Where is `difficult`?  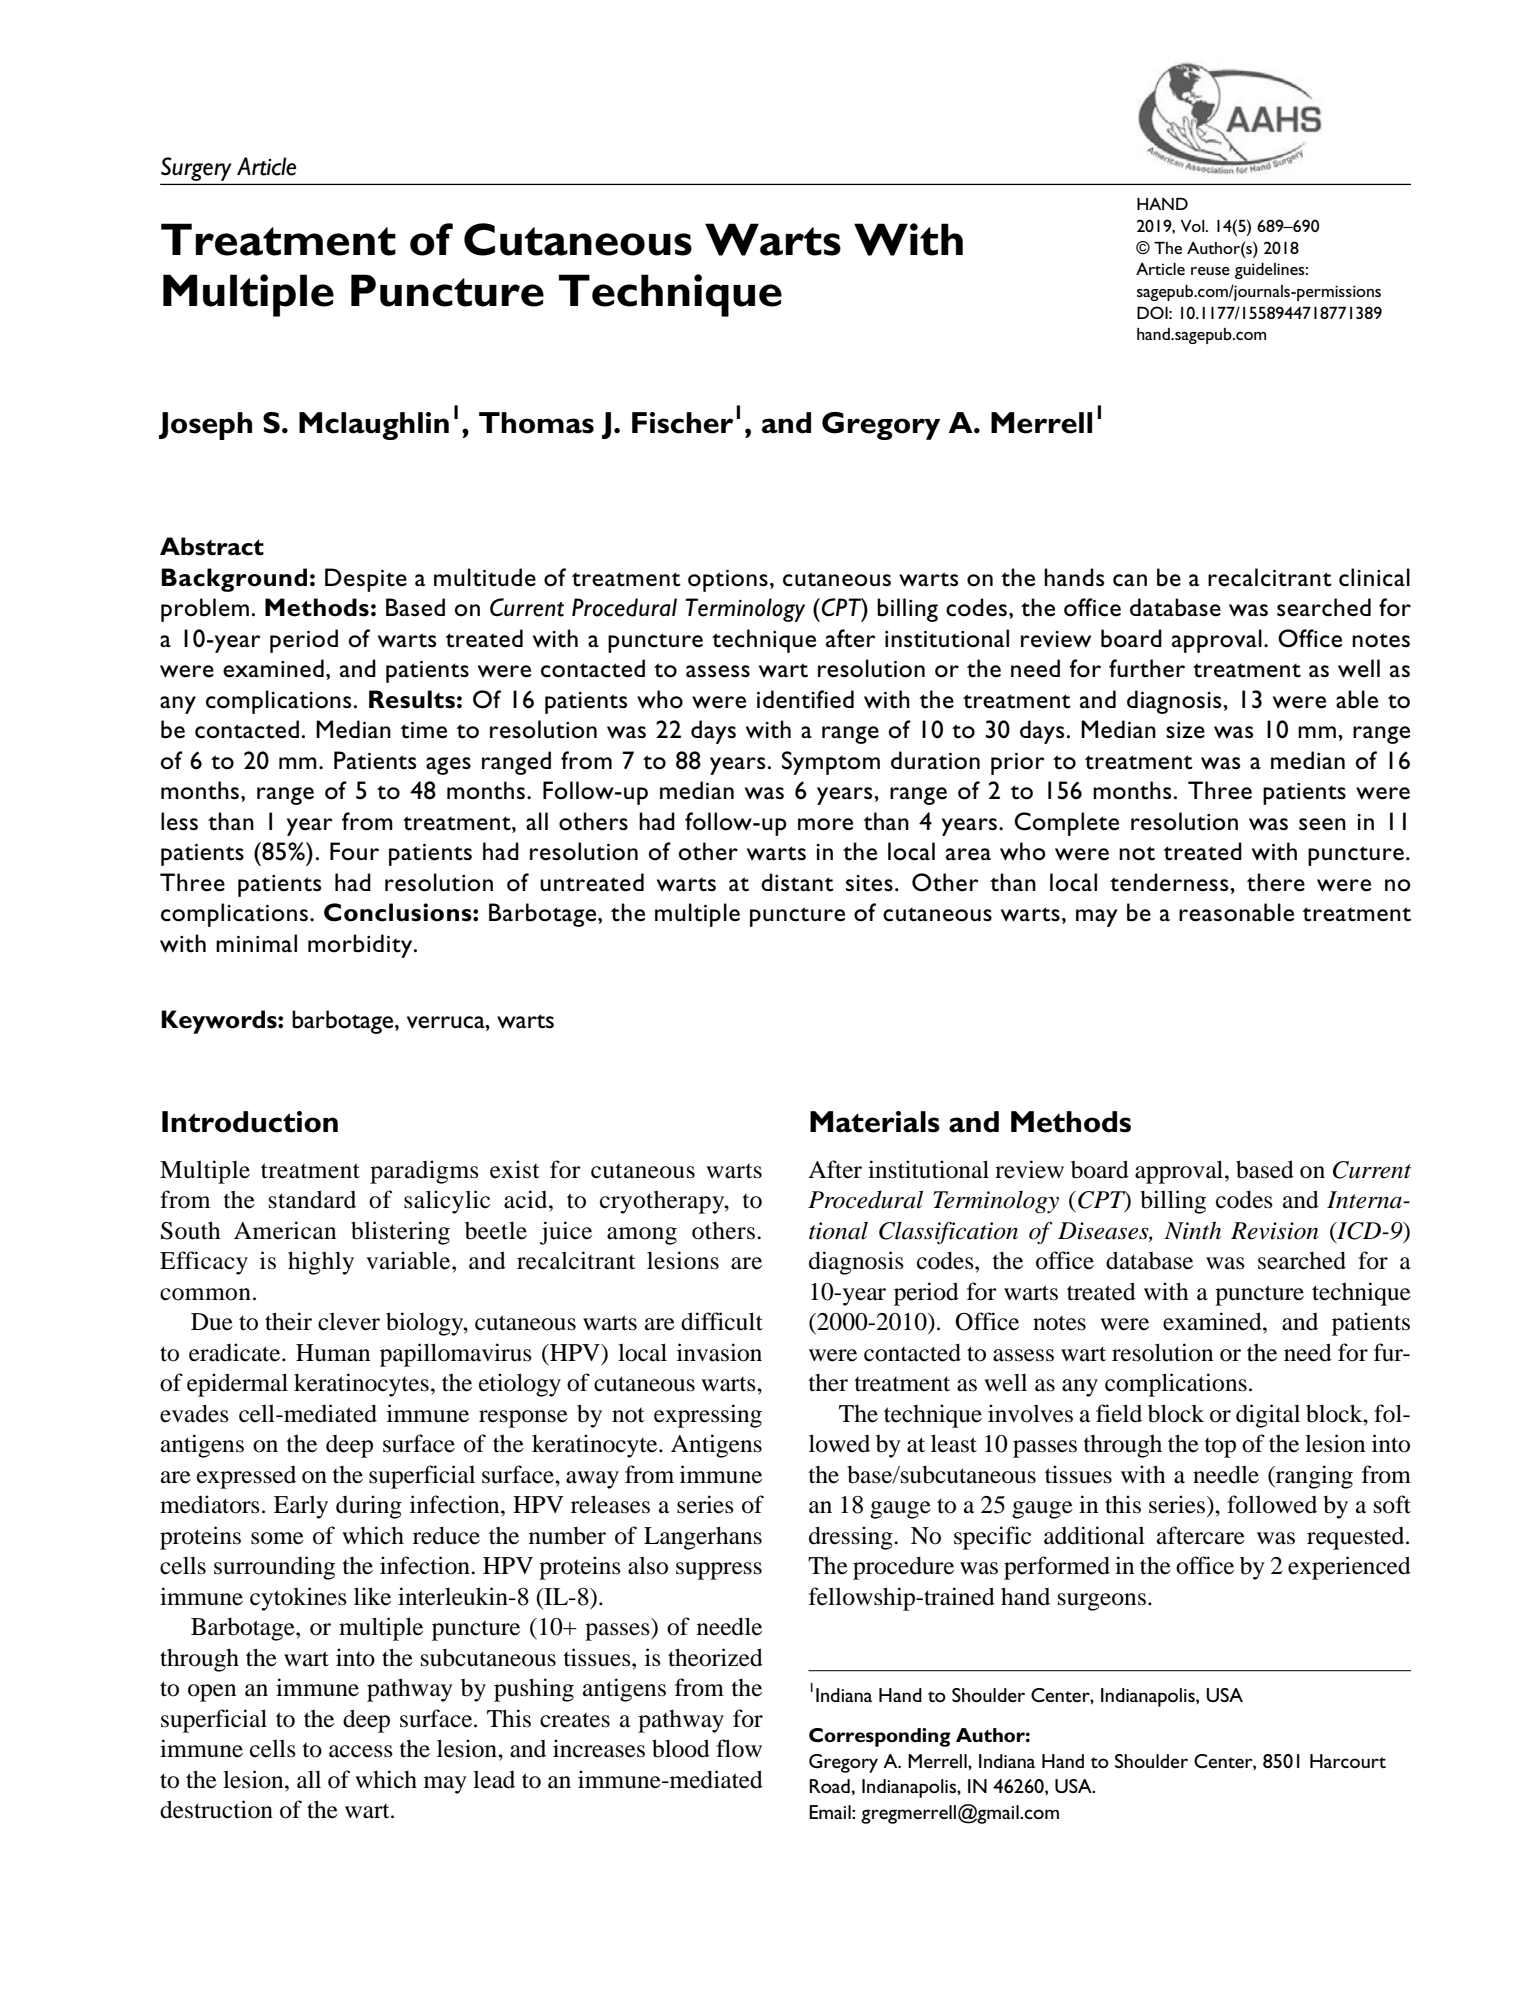
difficult is located at coordinates (722, 1321).
